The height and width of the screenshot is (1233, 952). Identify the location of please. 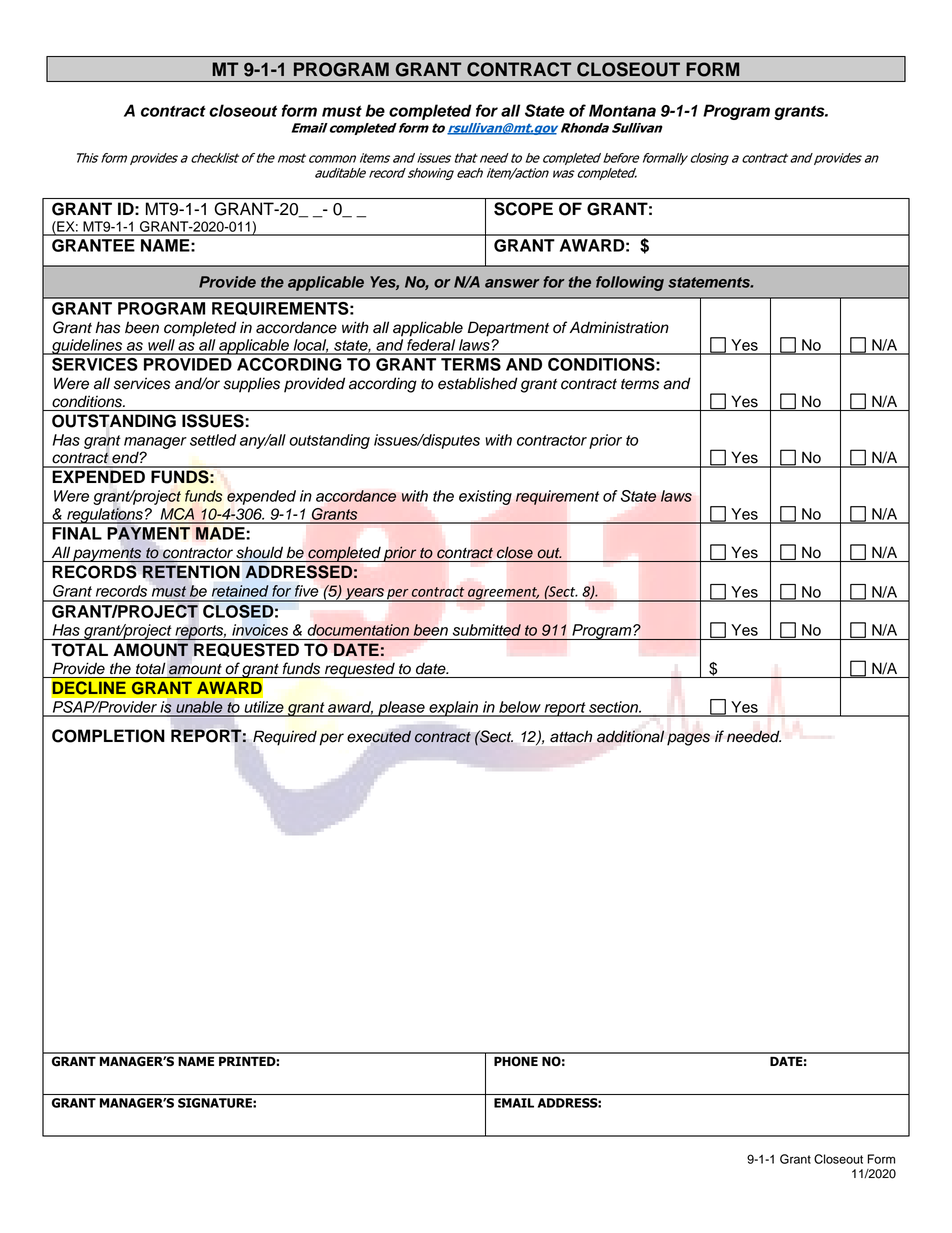
(401, 709).
